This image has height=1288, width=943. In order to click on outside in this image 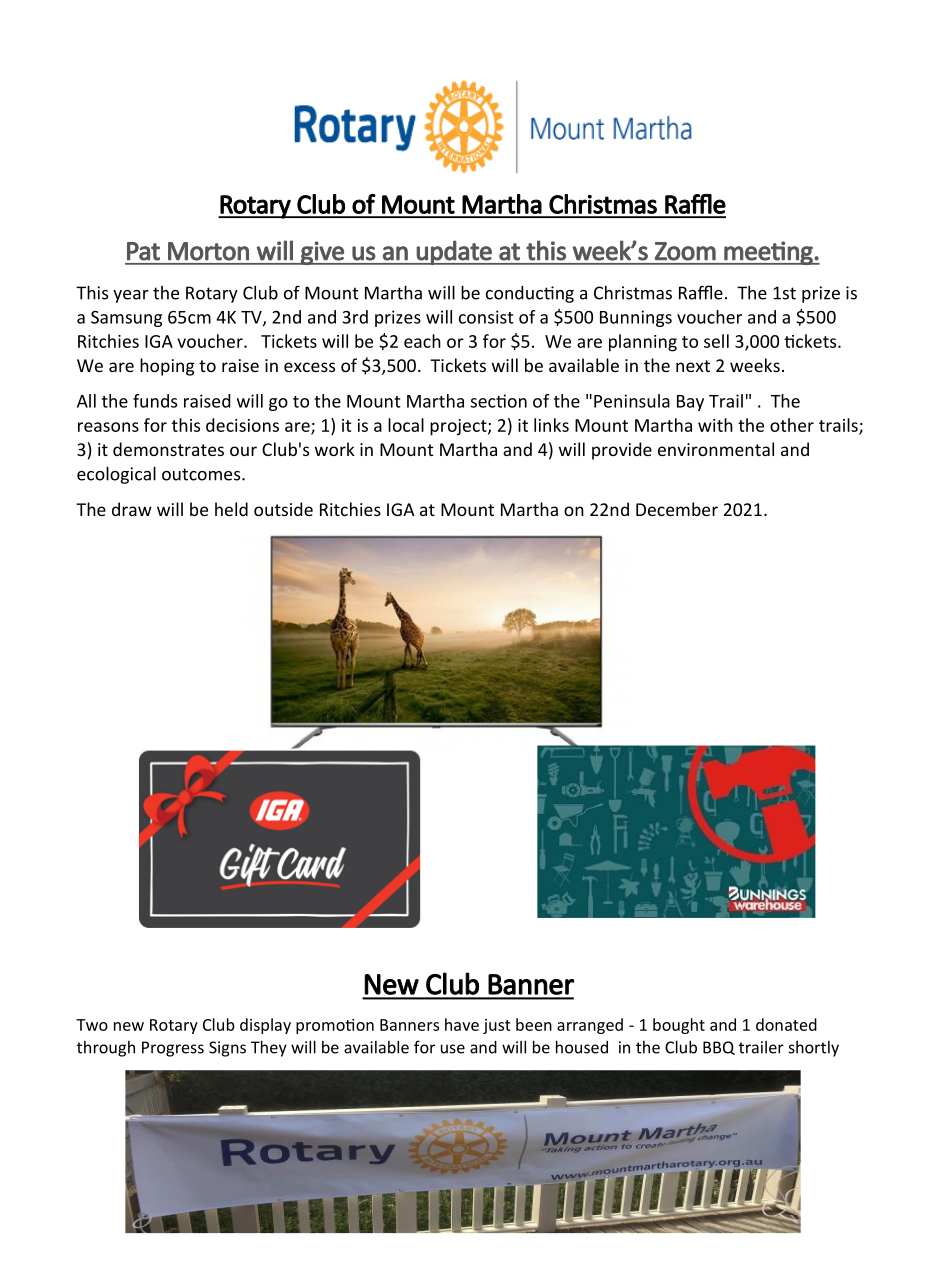, I will do `click(283, 509)`.
